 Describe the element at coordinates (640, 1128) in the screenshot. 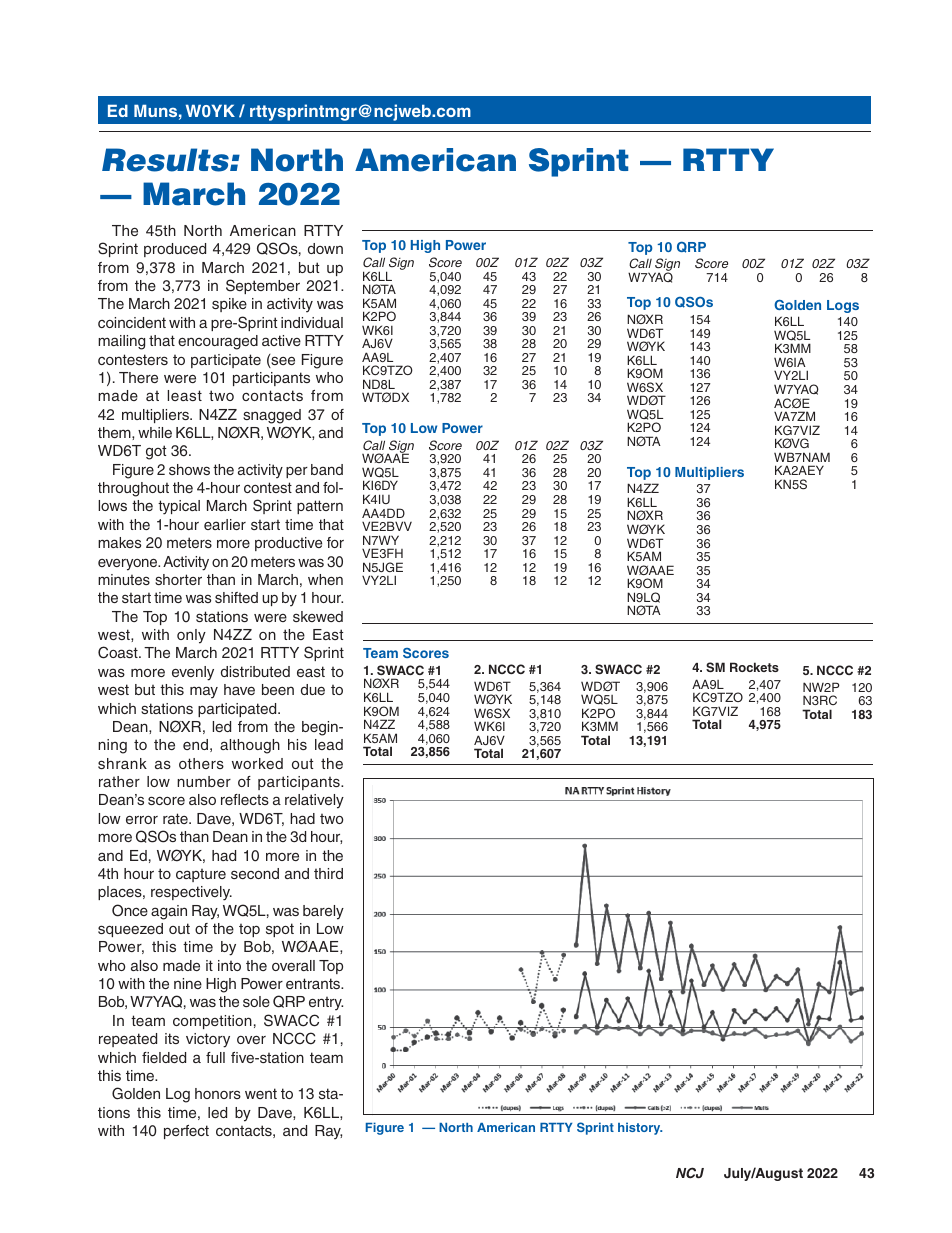

I see `history` at that location.
